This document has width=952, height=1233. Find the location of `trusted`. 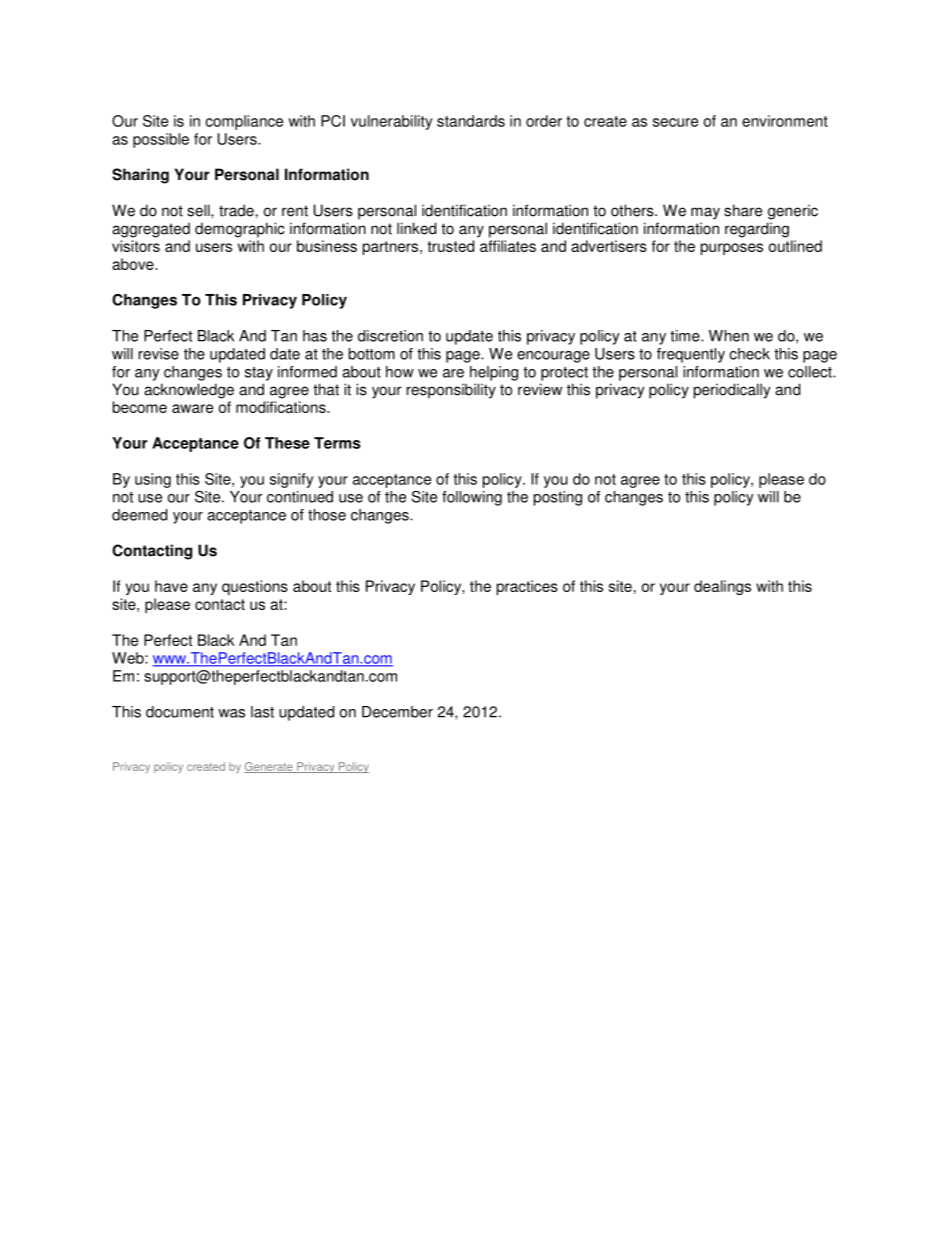

trusted is located at coordinates (450, 246).
